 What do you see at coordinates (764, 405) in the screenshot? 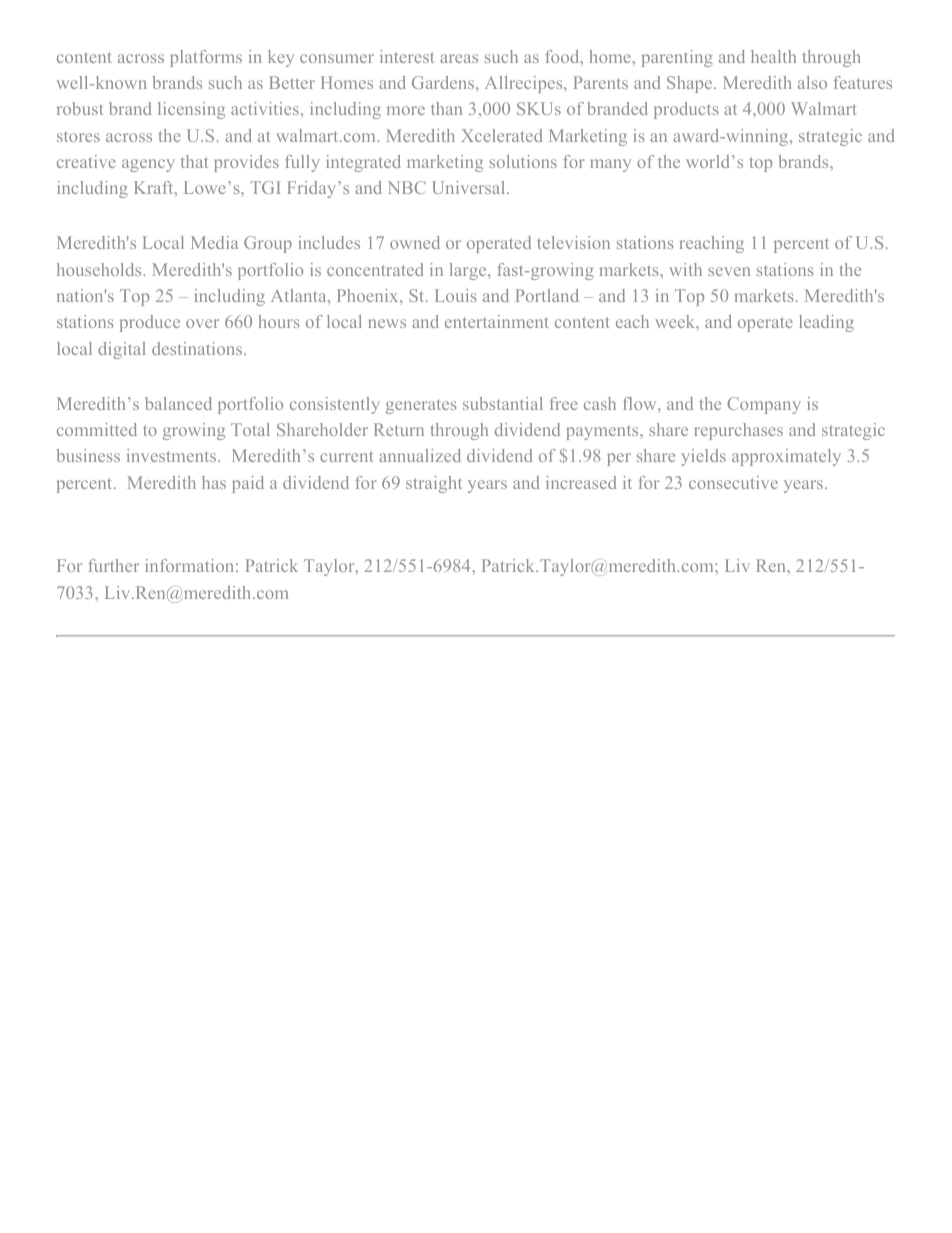
I see `Company` at bounding box center [764, 405].
